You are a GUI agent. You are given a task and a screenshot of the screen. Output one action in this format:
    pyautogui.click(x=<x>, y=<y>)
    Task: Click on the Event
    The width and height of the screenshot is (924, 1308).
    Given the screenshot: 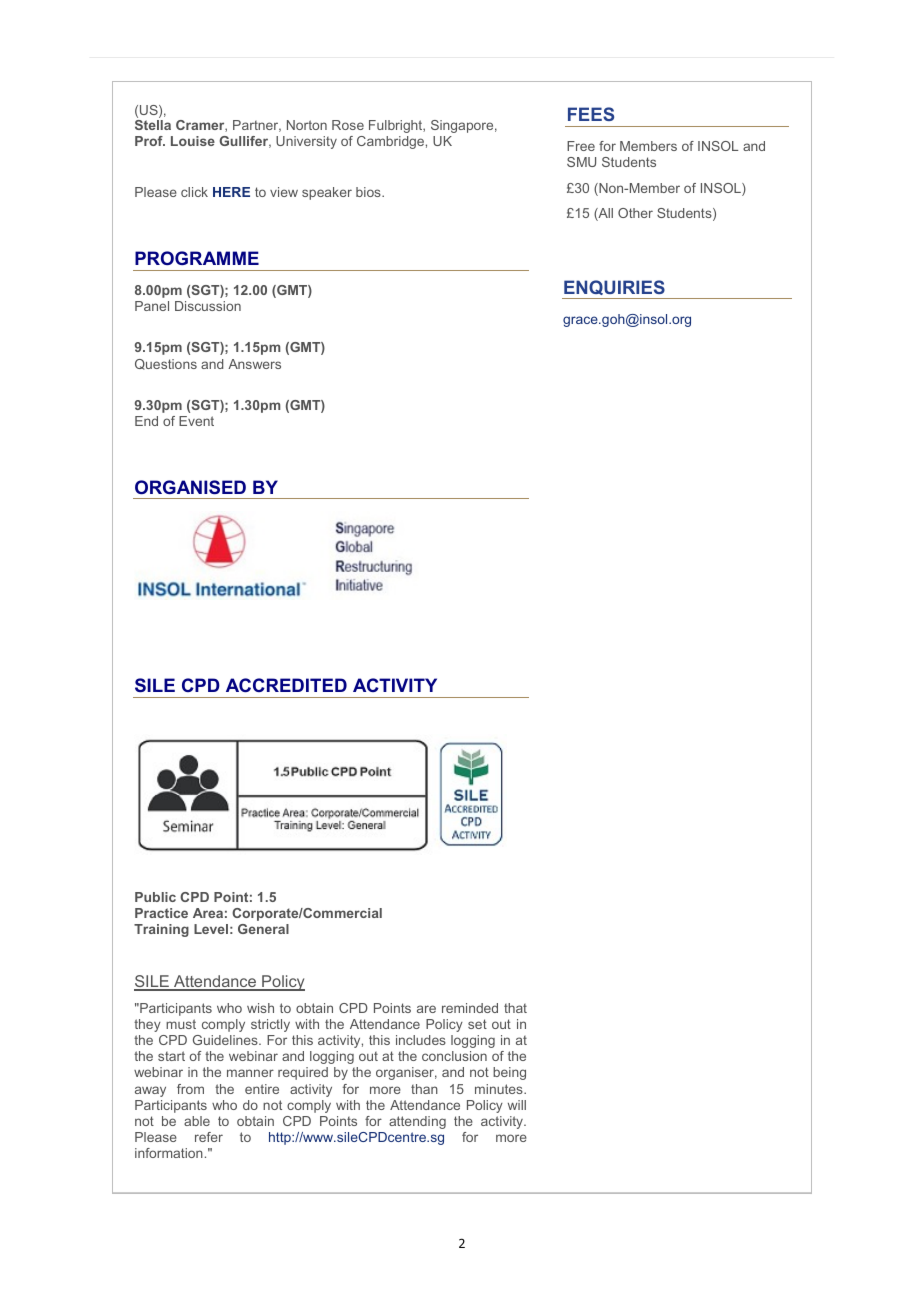 What is the action you would take?
    pyautogui.click(x=196, y=421)
